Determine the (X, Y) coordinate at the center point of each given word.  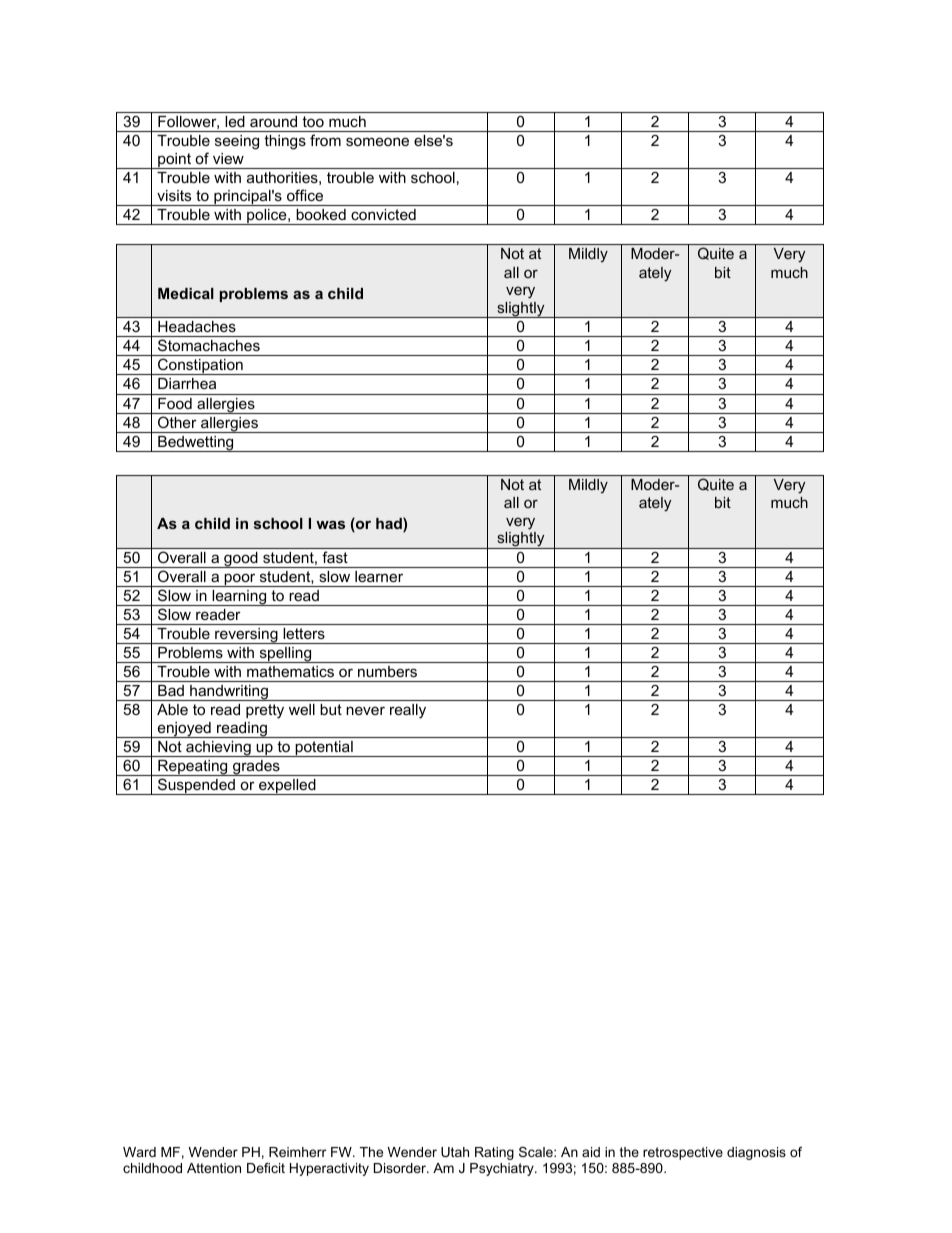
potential (324, 749)
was (330, 524)
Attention (214, 1168)
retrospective (683, 1153)
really (408, 711)
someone (377, 141)
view (228, 158)
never (365, 710)
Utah (455, 1152)
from (325, 140)
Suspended (196, 786)
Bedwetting (196, 444)
